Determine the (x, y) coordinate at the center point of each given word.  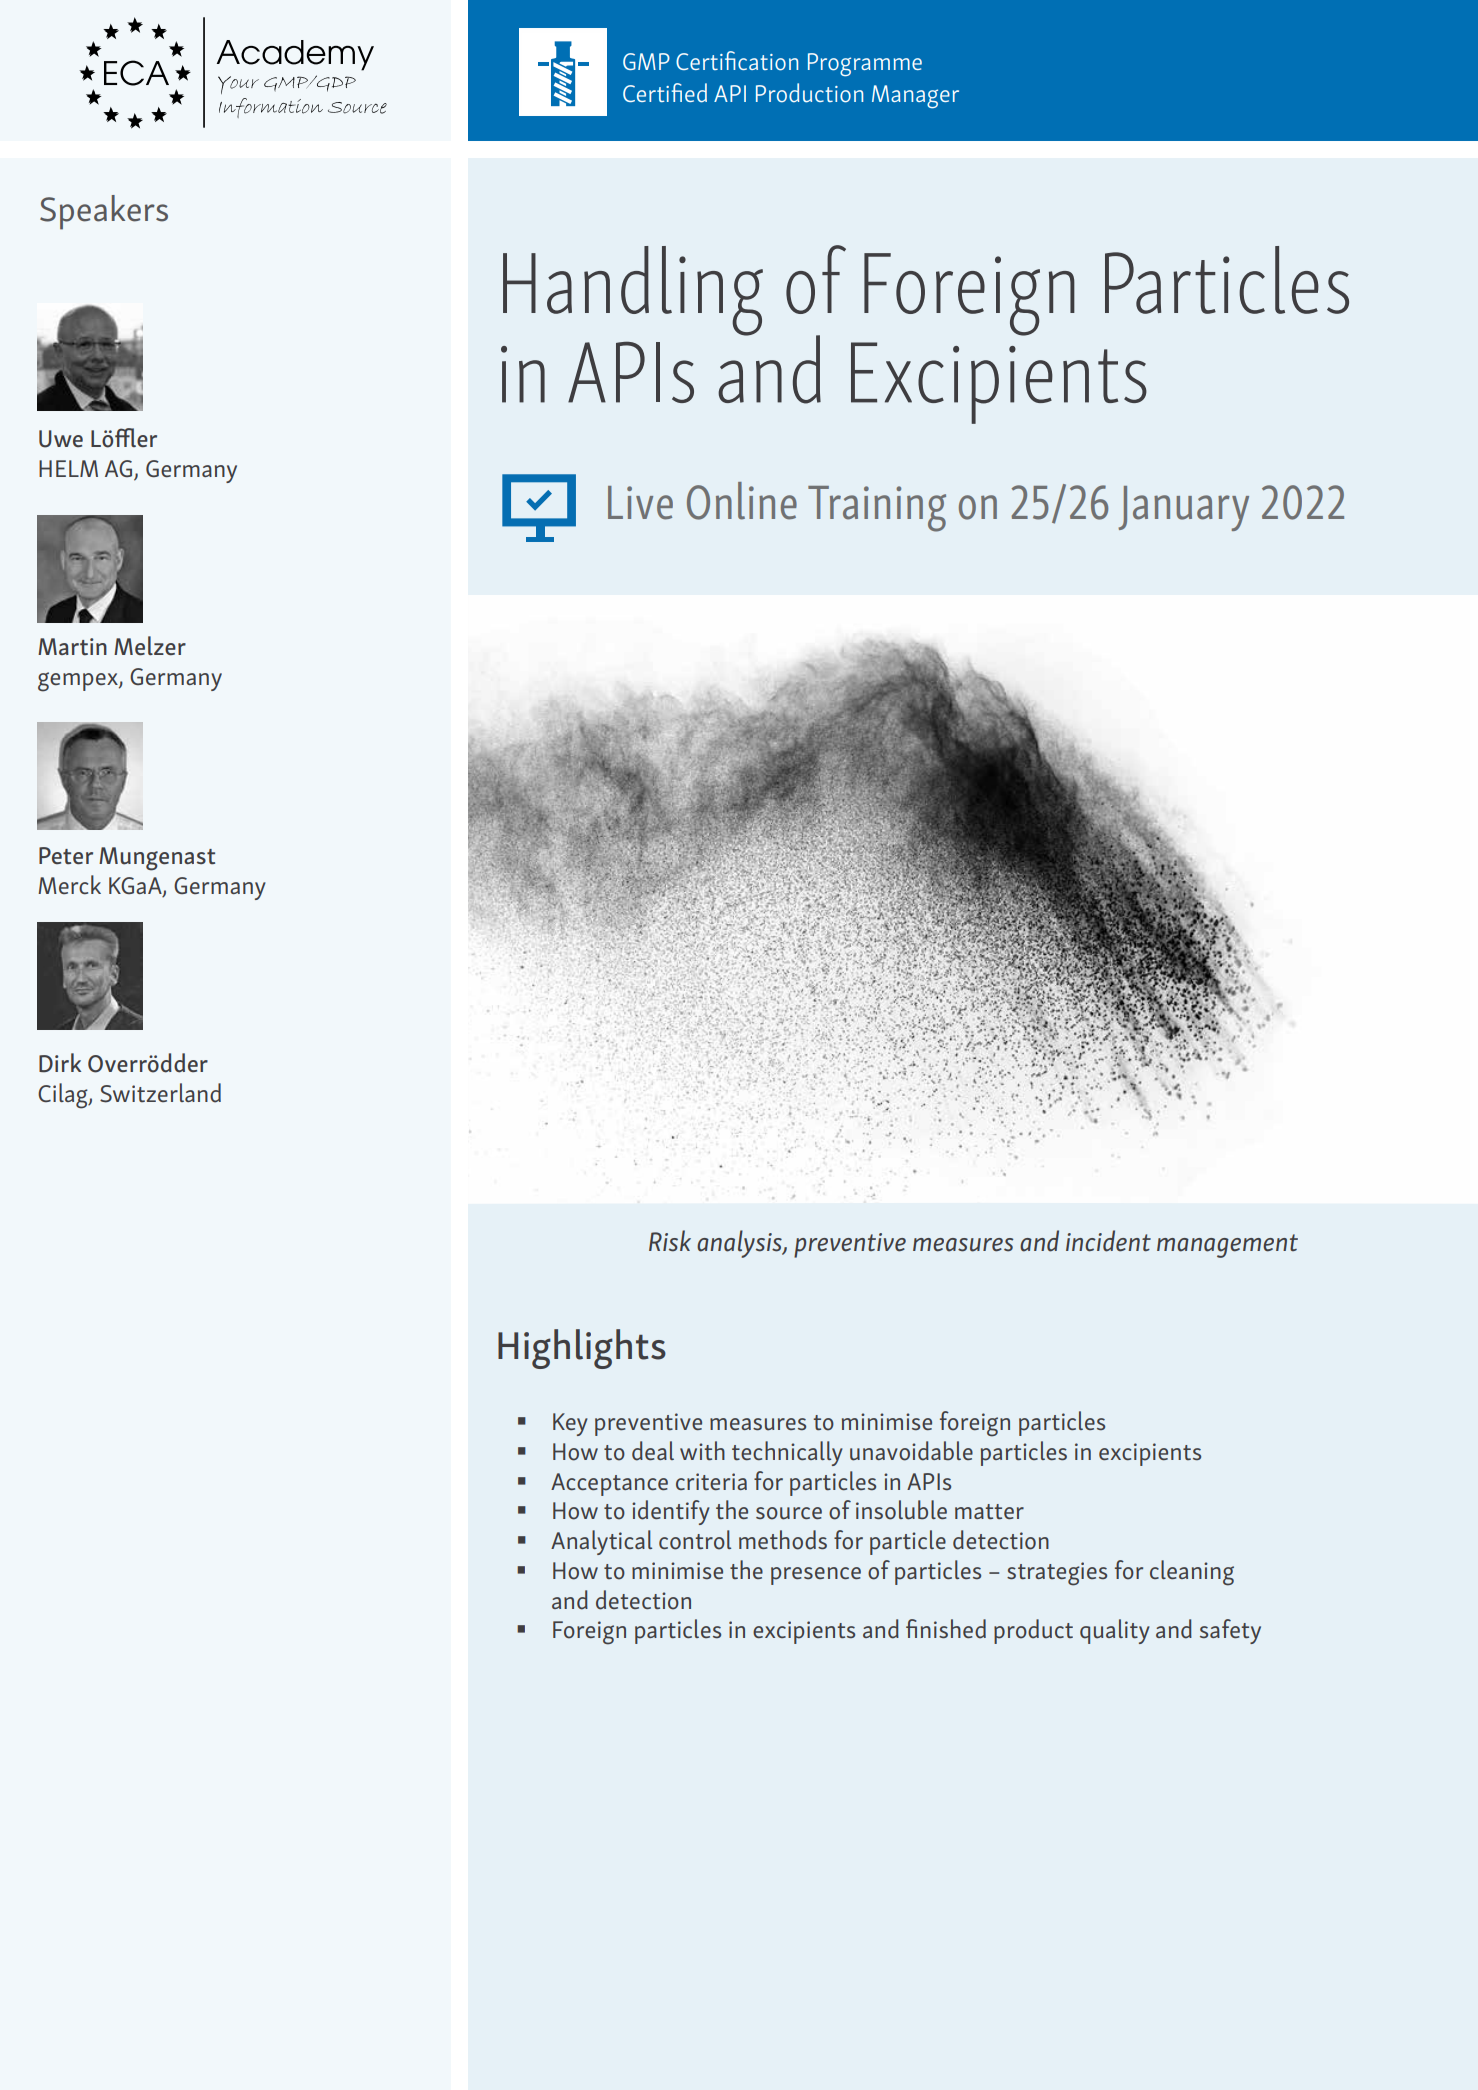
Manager (915, 96)
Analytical (601, 1542)
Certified (665, 93)
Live (640, 503)
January (1183, 508)
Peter (66, 856)
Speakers (104, 212)
